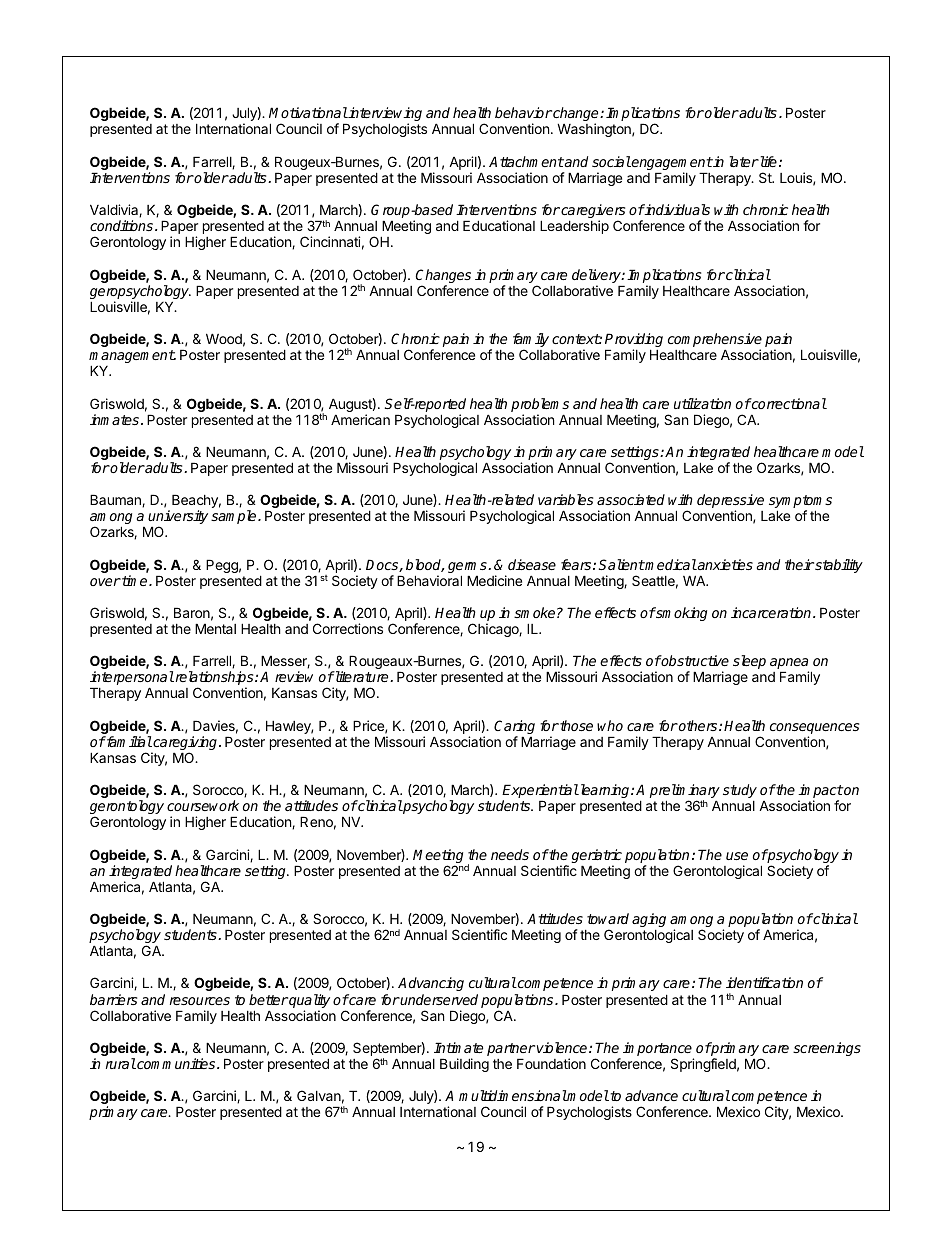  What do you see at coordinates (526, 161) in the page?
I see `Attachment` at bounding box center [526, 161].
